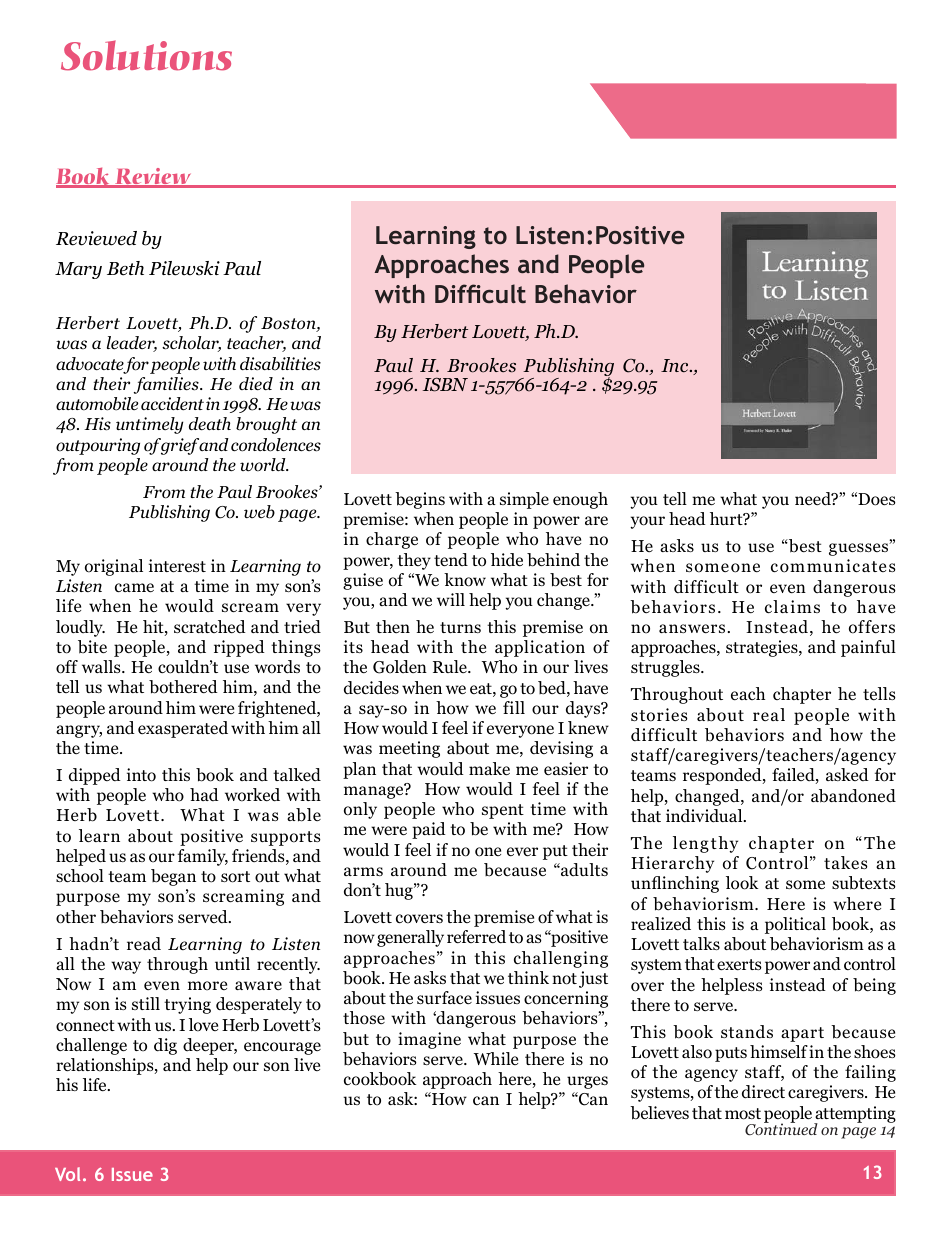 This screenshot has height=1233, width=952. I want to click on Vol, so click(67, 1174).
